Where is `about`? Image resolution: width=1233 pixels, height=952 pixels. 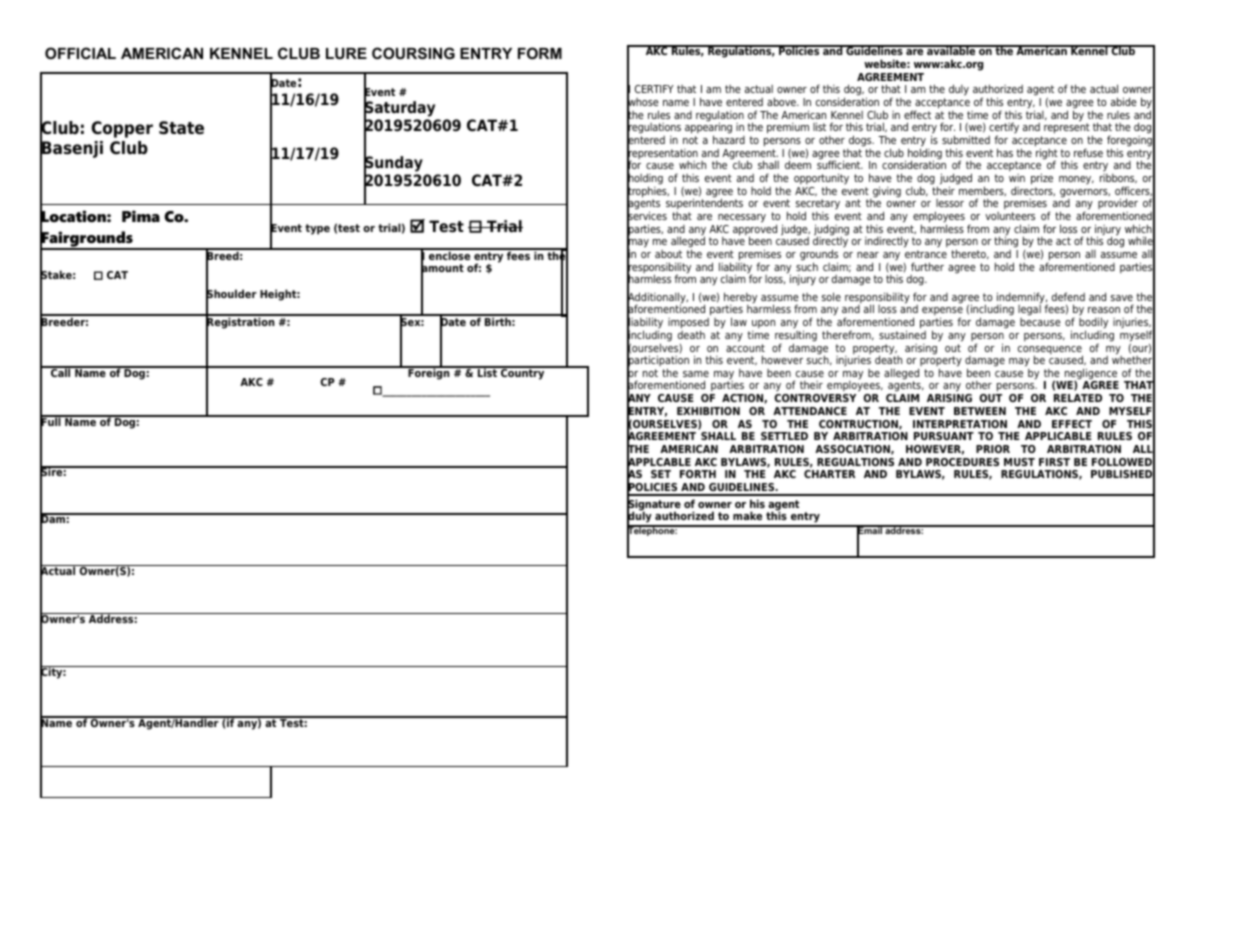
about is located at coordinates (668, 254).
